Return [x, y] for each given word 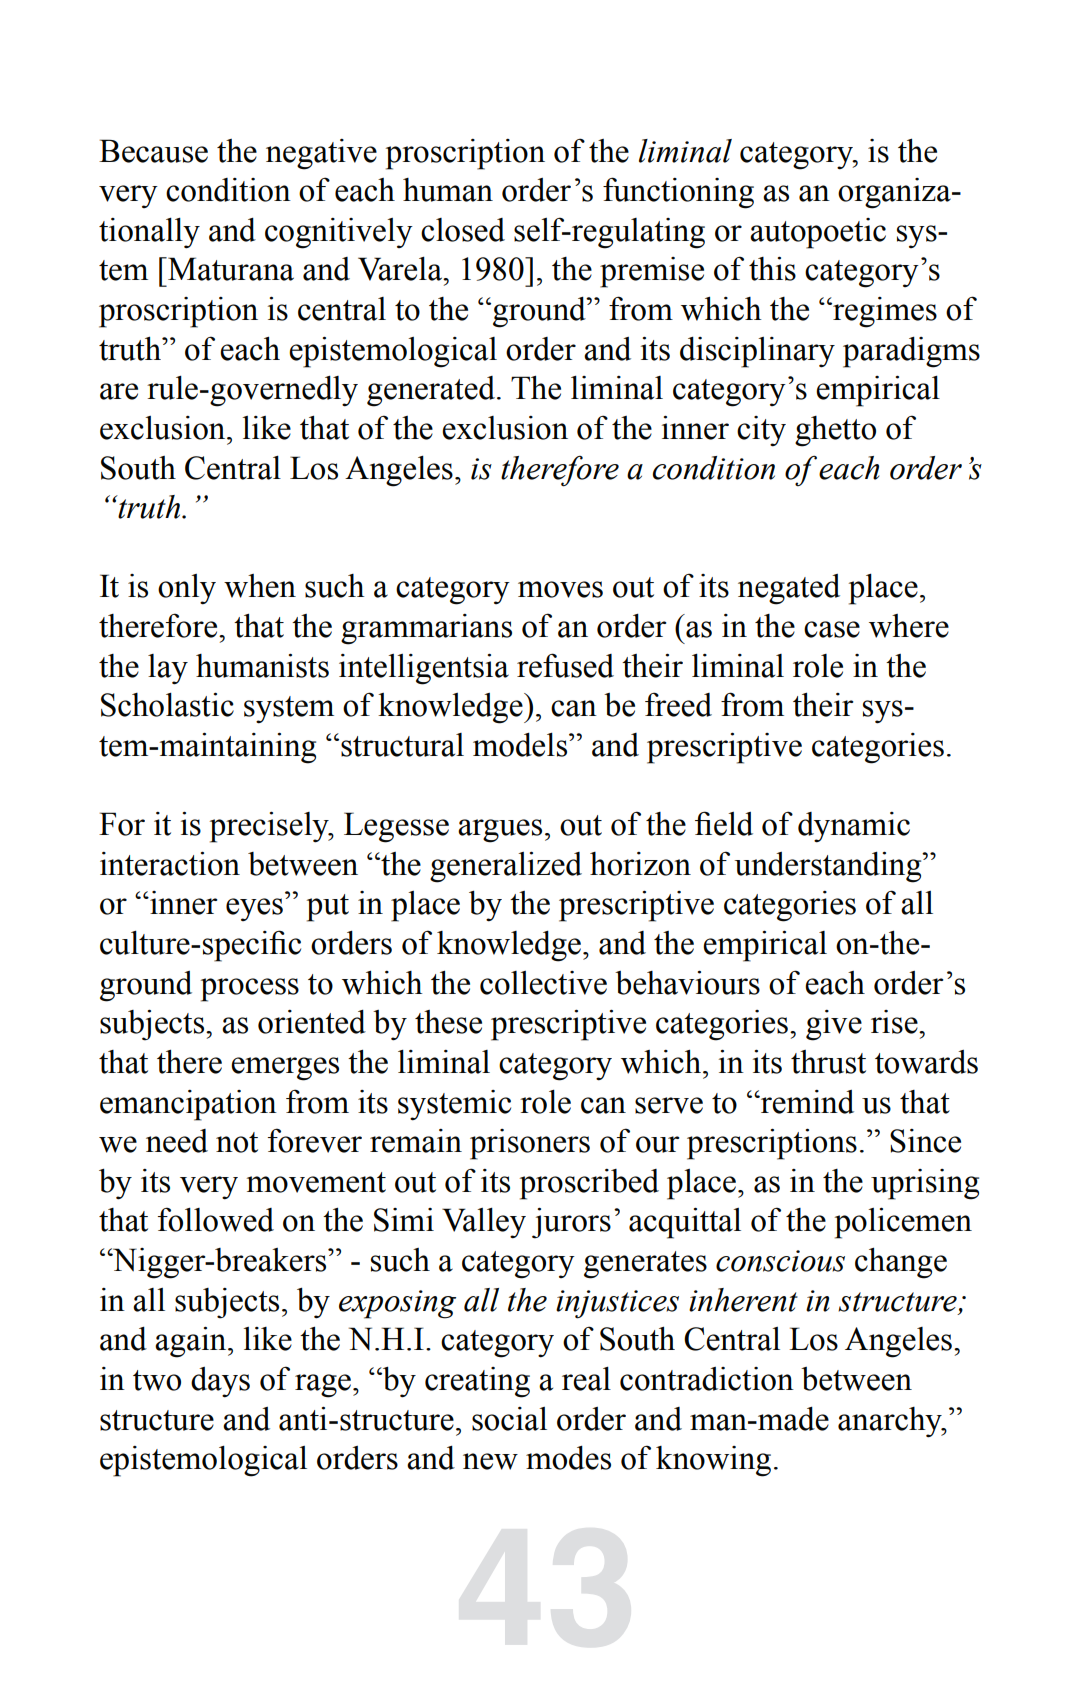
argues [500, 831]
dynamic [854, 827]
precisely [270, 827]
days [220, 1382]
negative [321, 154]
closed [463, 230]
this [772, 269]
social [509, 1419]
